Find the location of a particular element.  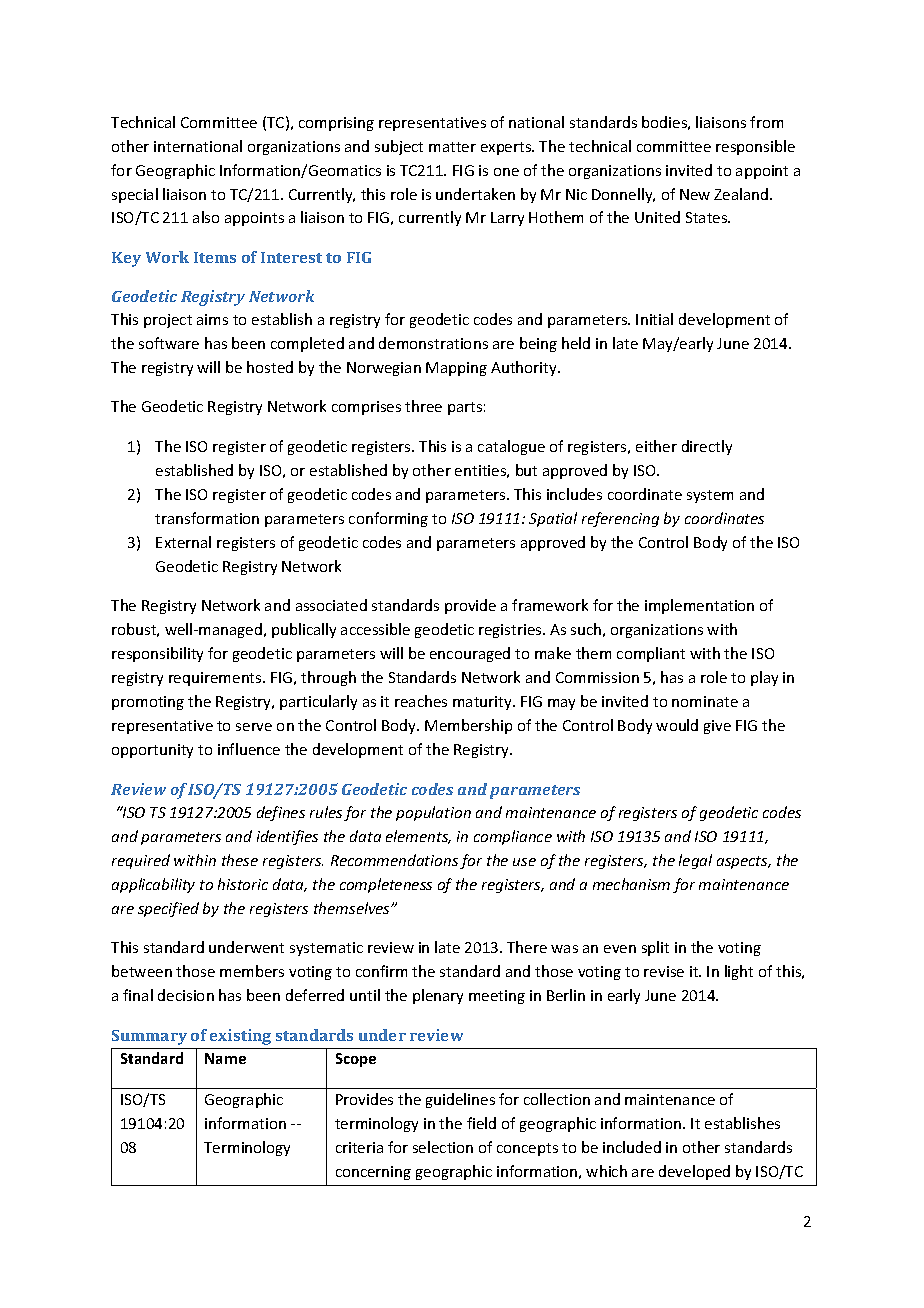

compliant is located at coordinates (651, 654).
